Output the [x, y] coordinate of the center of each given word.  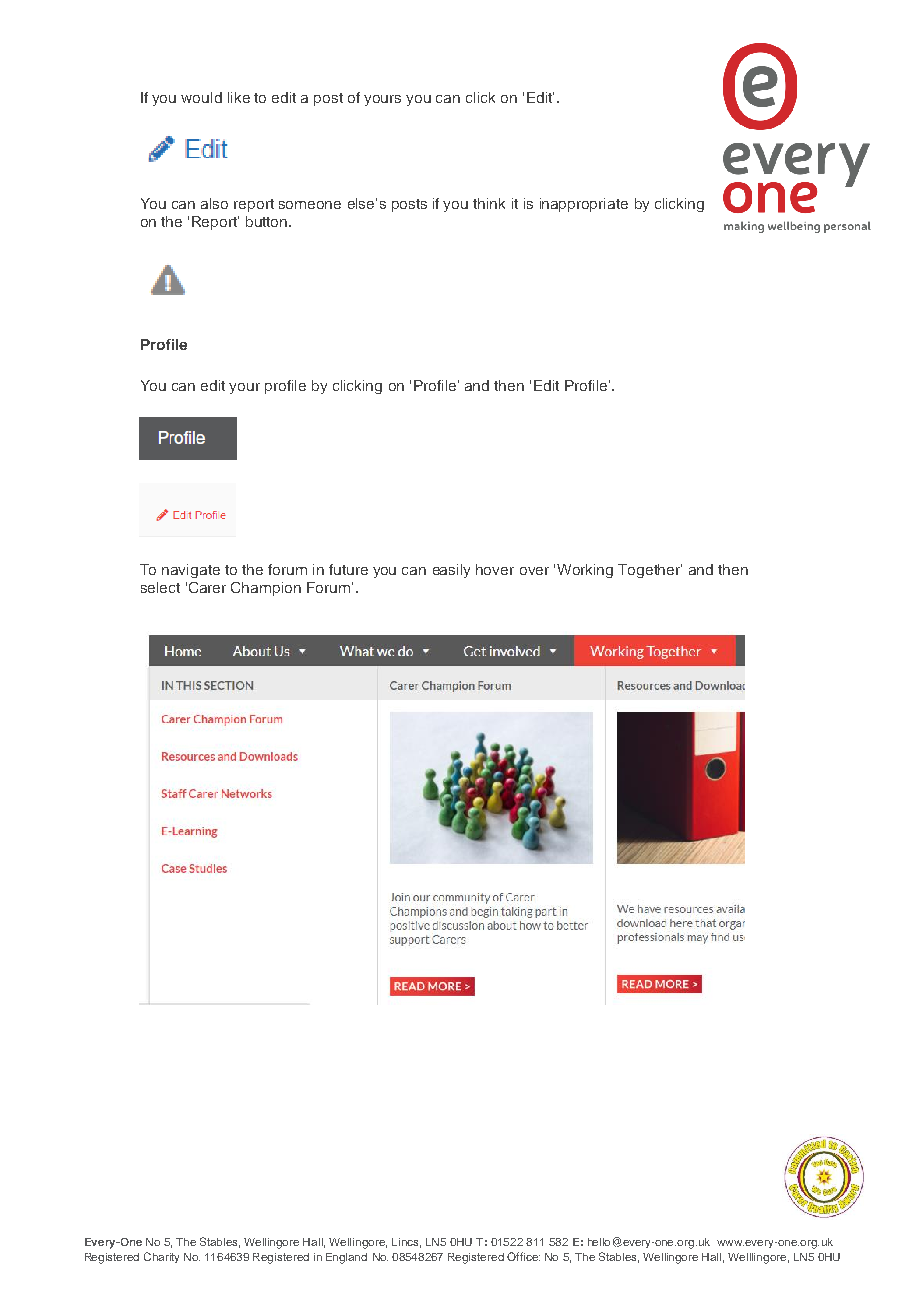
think [489, 203]
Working [585, 571]
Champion [266, 589]
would [201, 97]
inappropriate [584, 205]
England [346, 1258]
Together [650, 571]
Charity [161, 1257]
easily [451, 571]
